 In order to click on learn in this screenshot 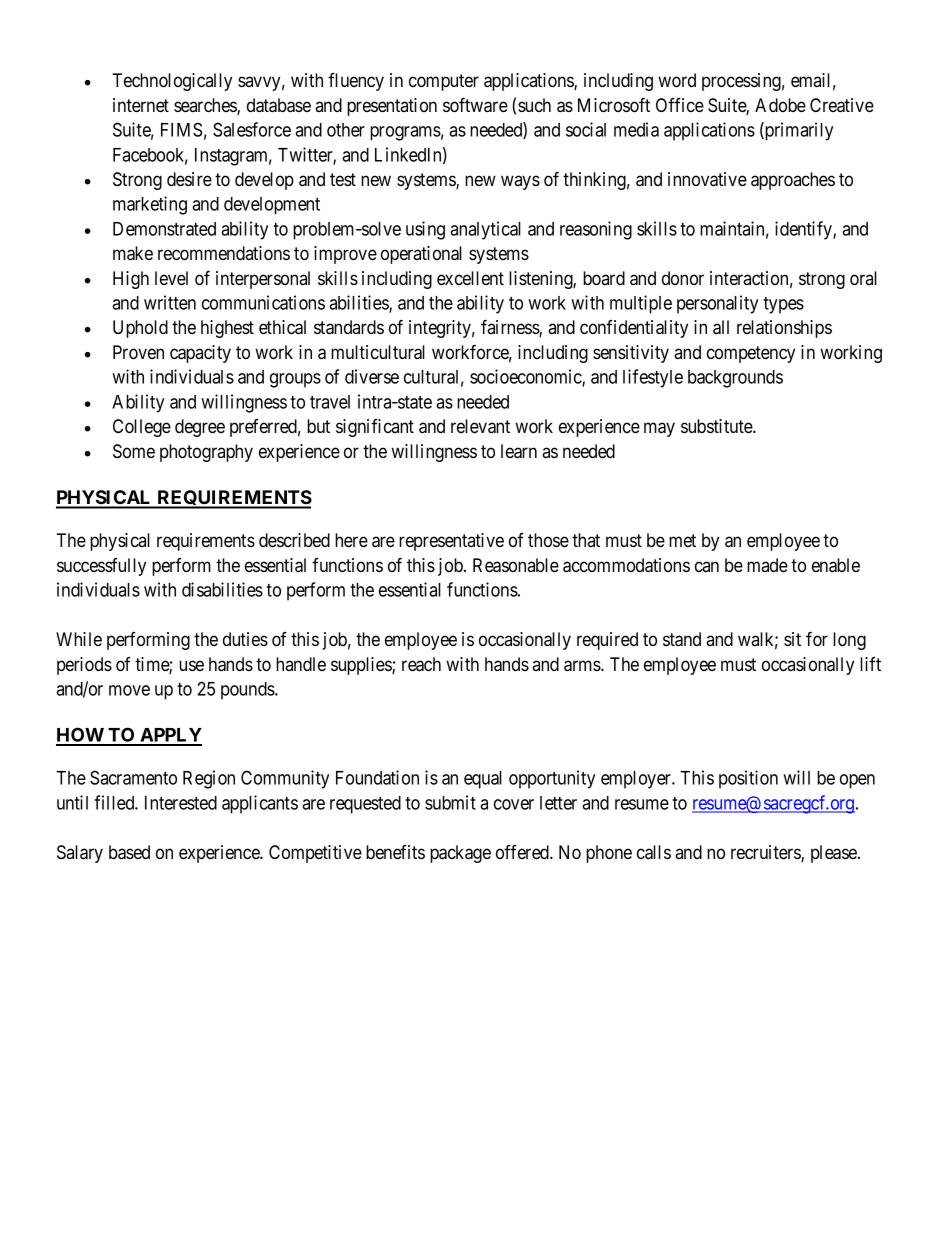, I will do `click(519, 451)`.
